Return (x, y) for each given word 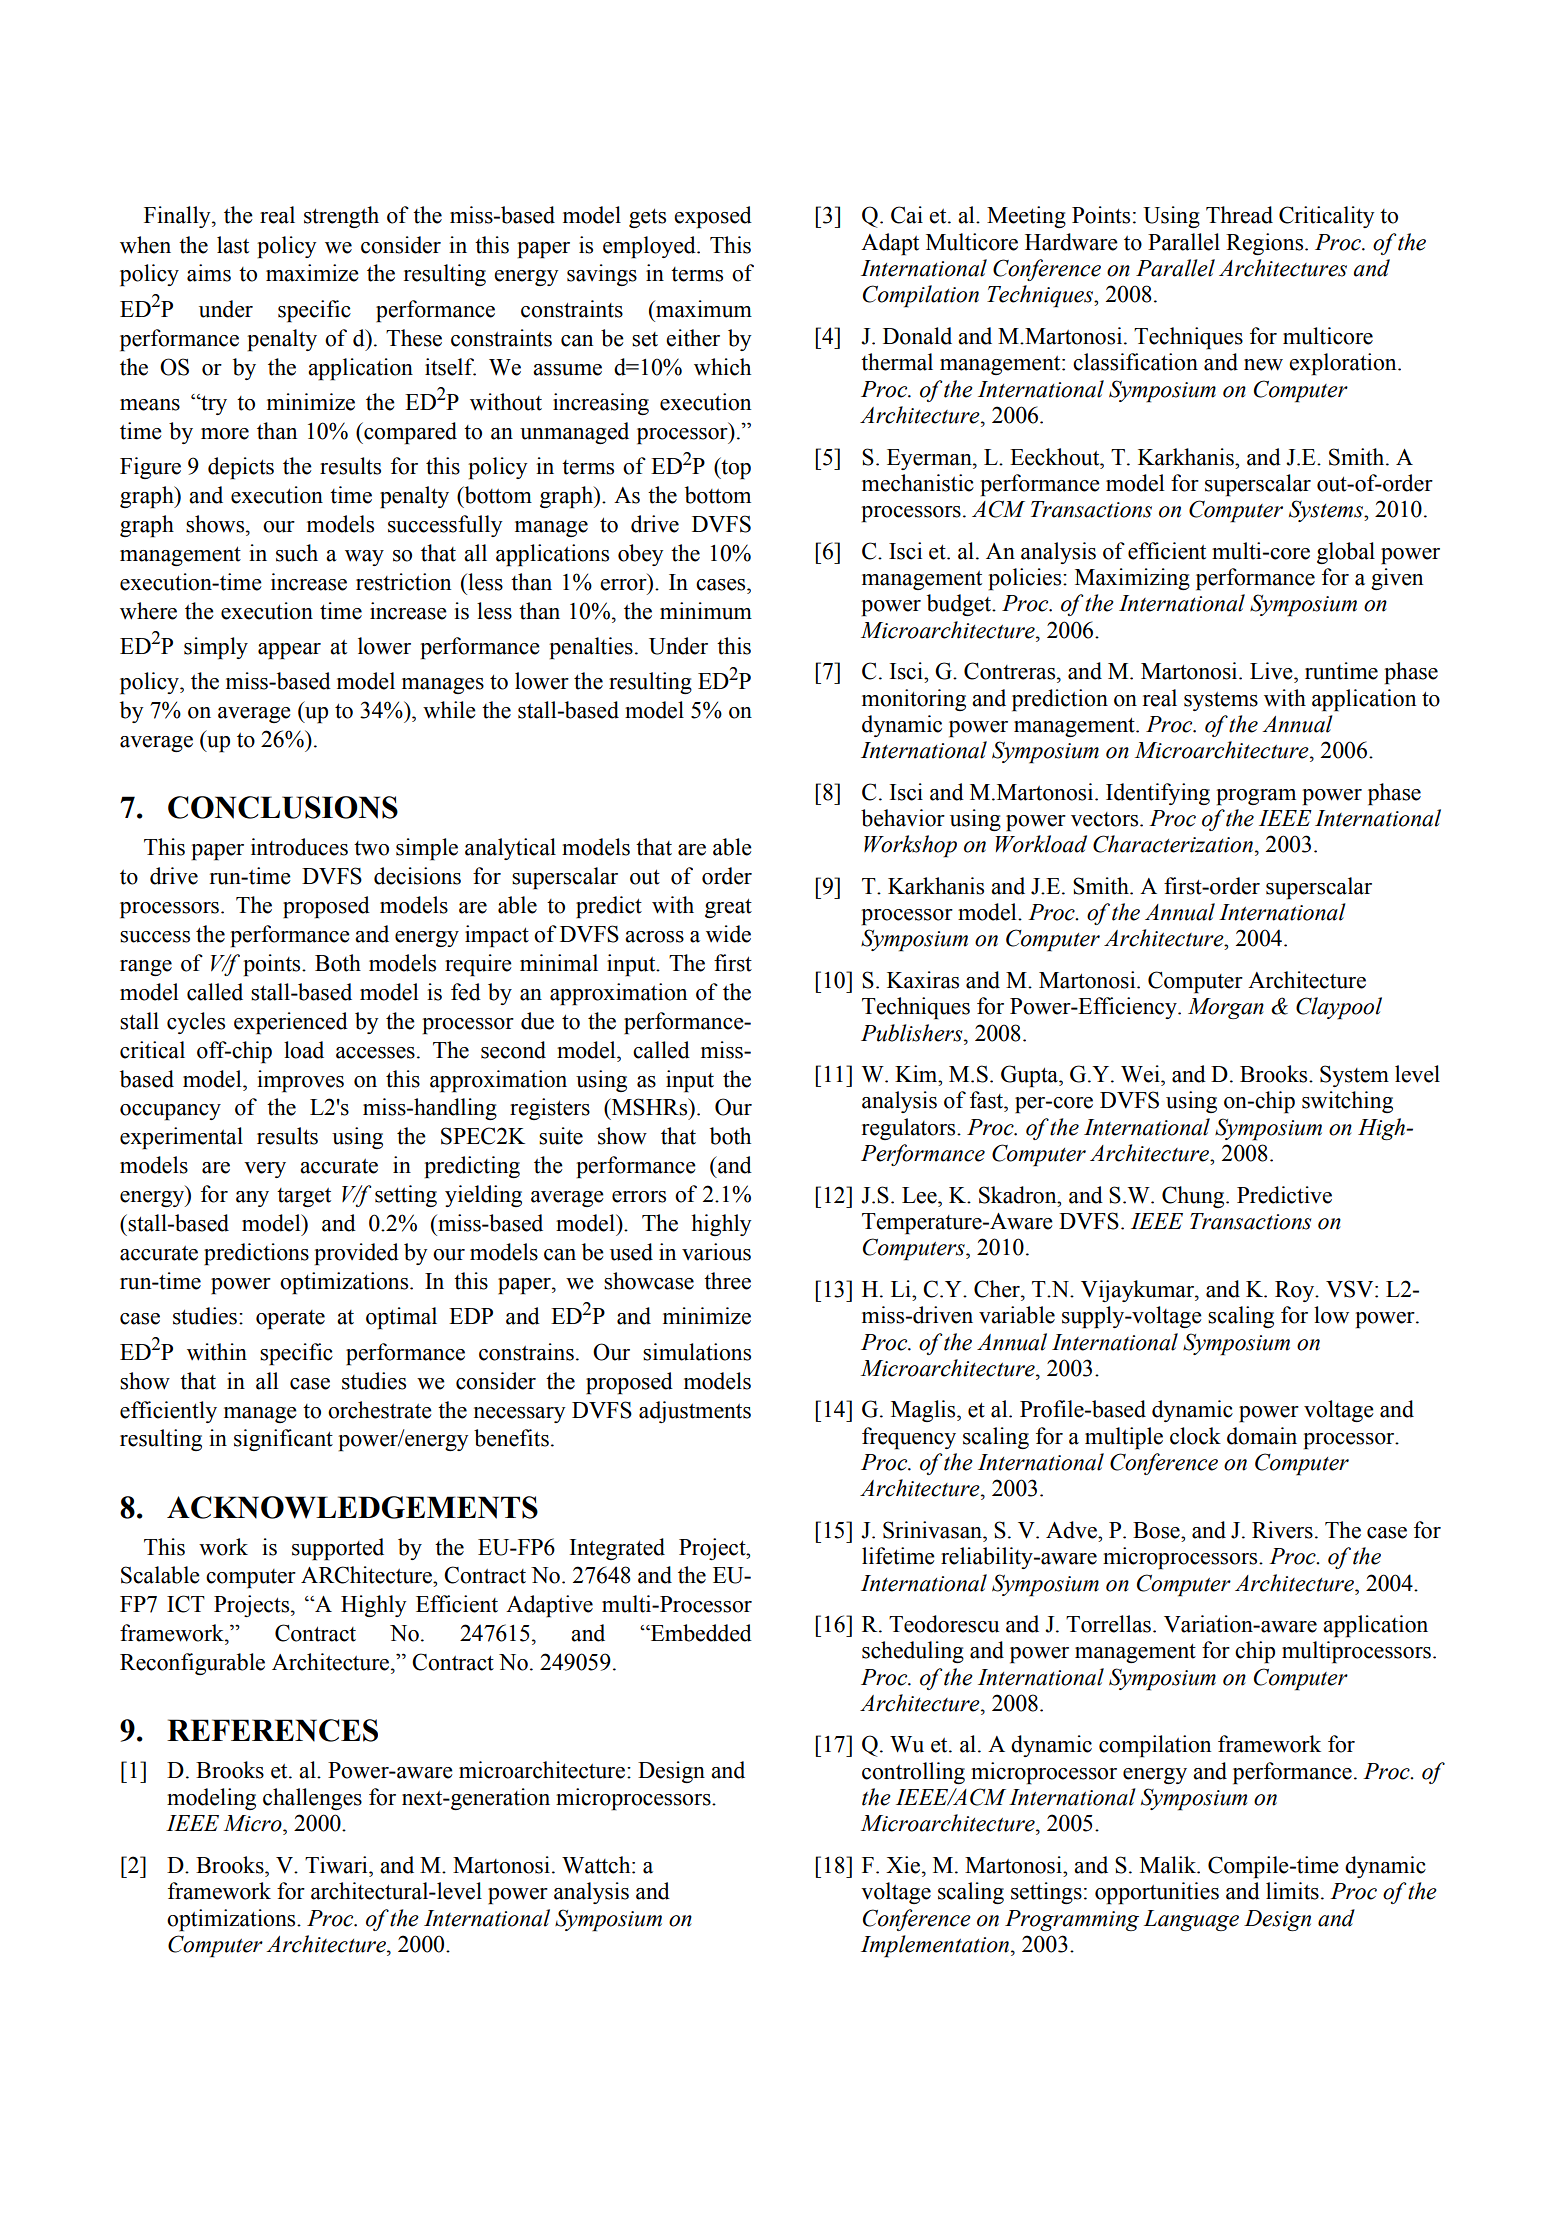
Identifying (1158, 794)
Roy (1296, 1291)
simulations (697, 1352)
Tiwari (337, 1865)
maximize (312, 273)
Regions (1266, 244)
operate (290, 1320)
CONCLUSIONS (283, 807)
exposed (713, 217)
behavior (903, 818)
